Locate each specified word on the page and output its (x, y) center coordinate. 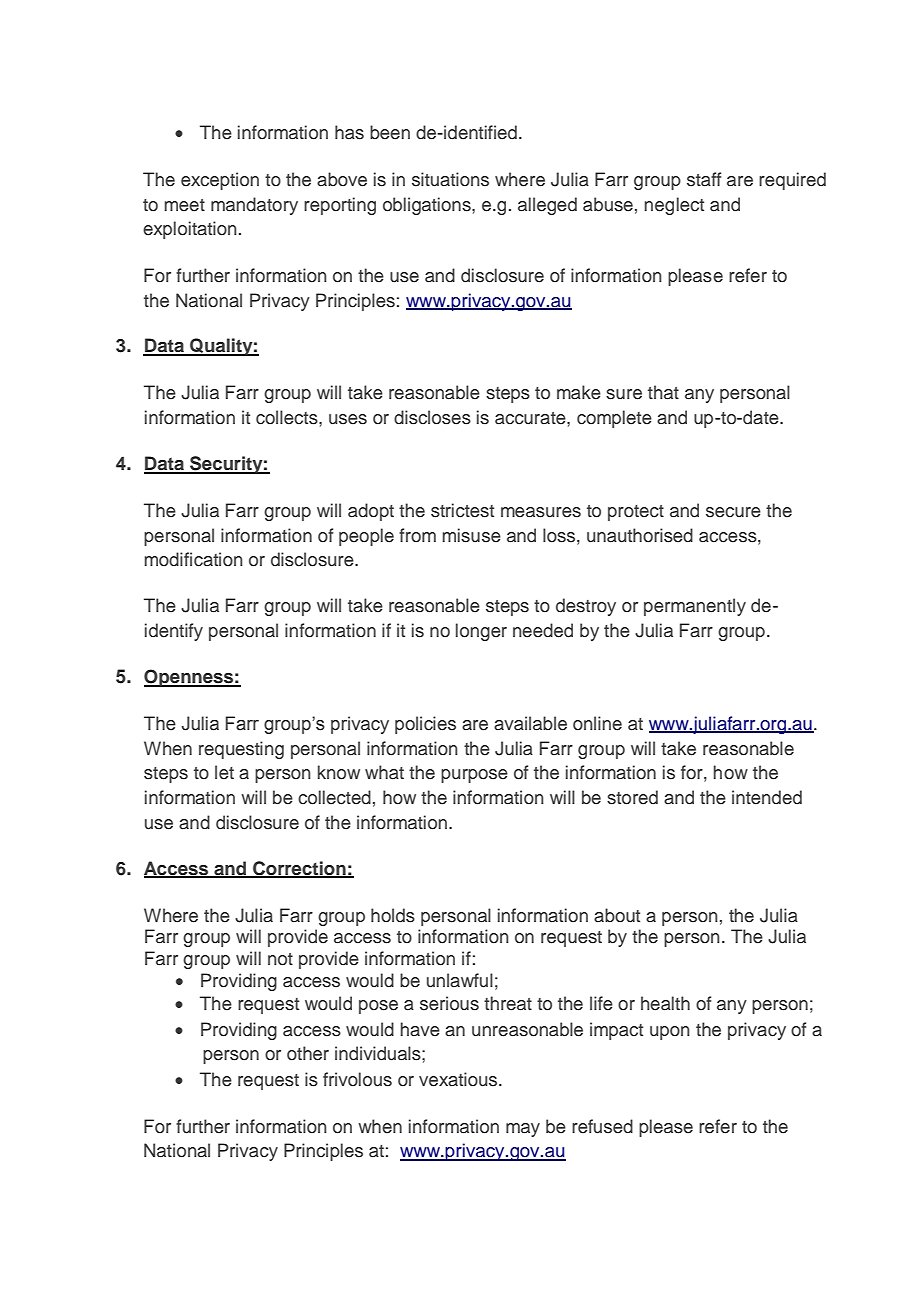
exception (220, 181)
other (308, 1053)
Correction (299, 869)
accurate (531, 418)
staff (704, 179)
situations (450, 179)
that (663, 392)
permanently (695, 607)
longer (481, 632)
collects (288, 417)
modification (194, 559)
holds (393, 915)
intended (767, 797)
